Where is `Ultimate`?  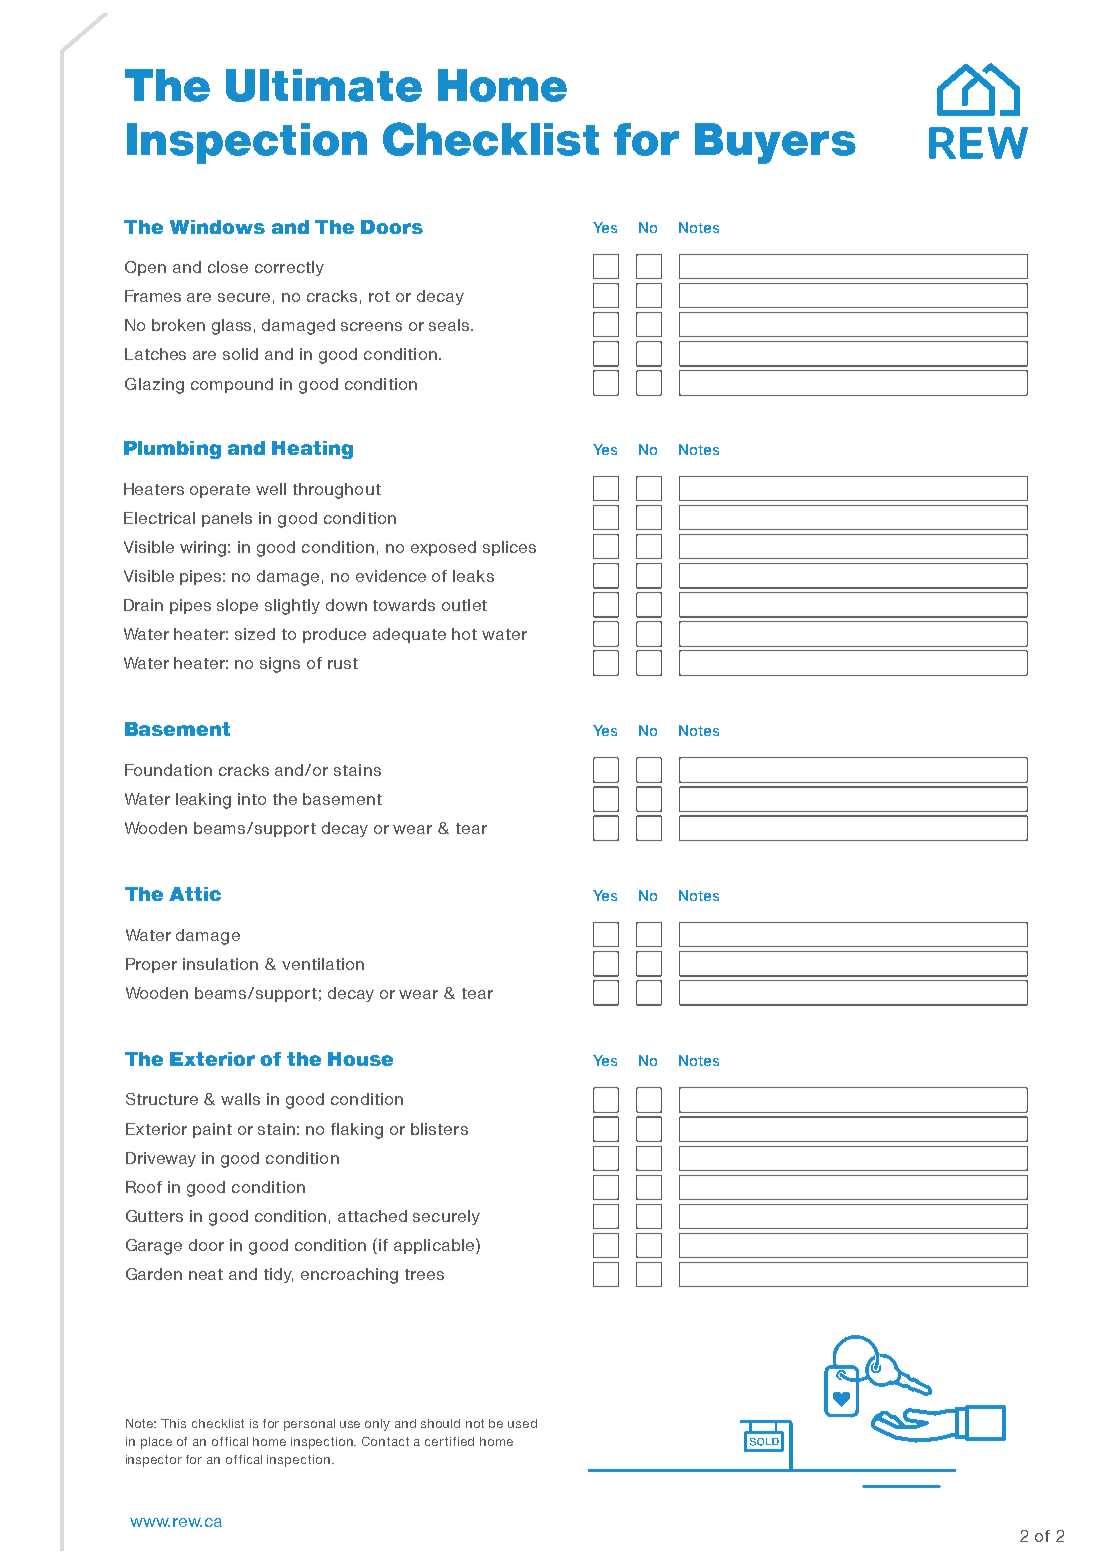 Ultimate is located at coordinates (324, 85).
